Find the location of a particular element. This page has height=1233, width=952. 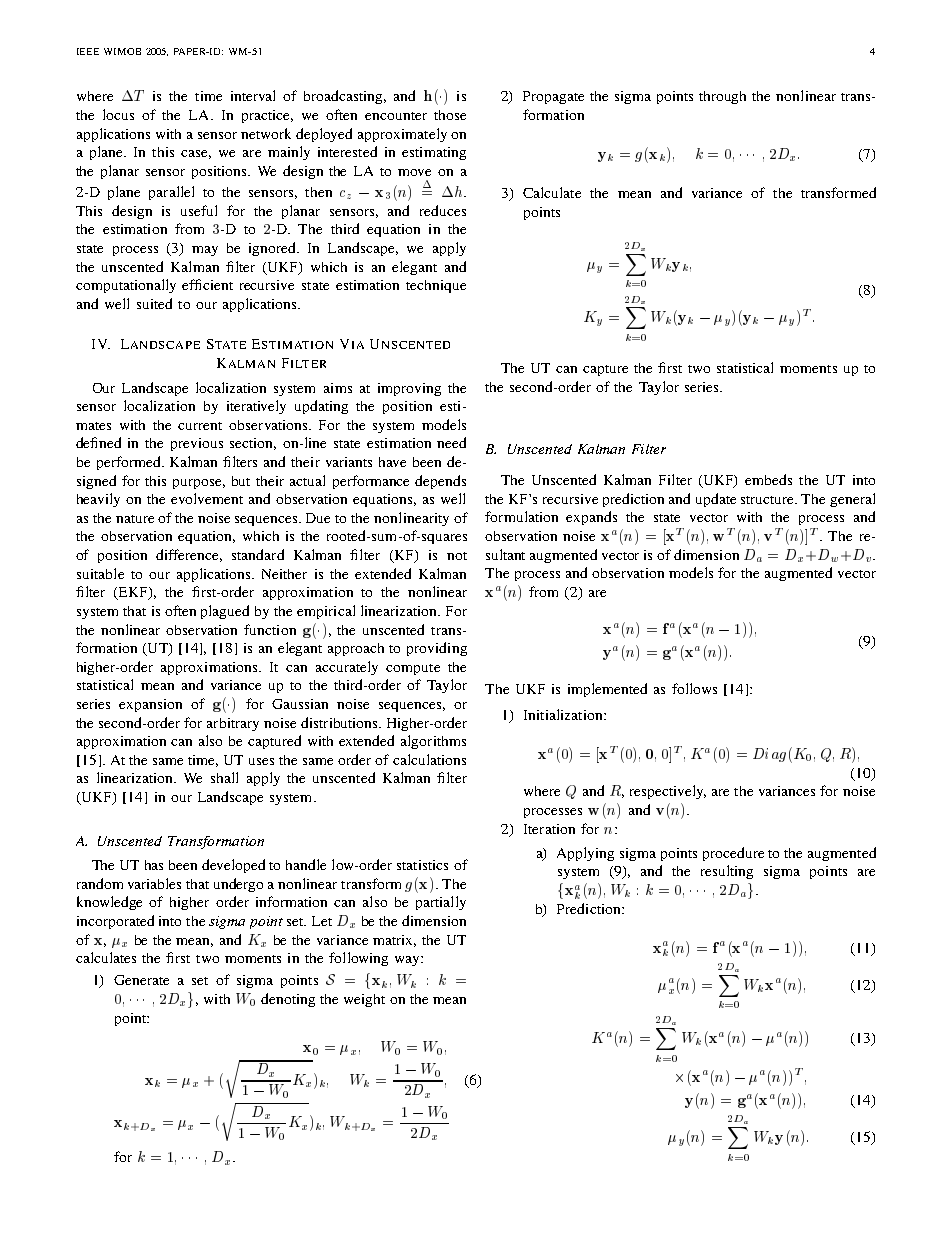

those is located at coordinates (450, 115).
